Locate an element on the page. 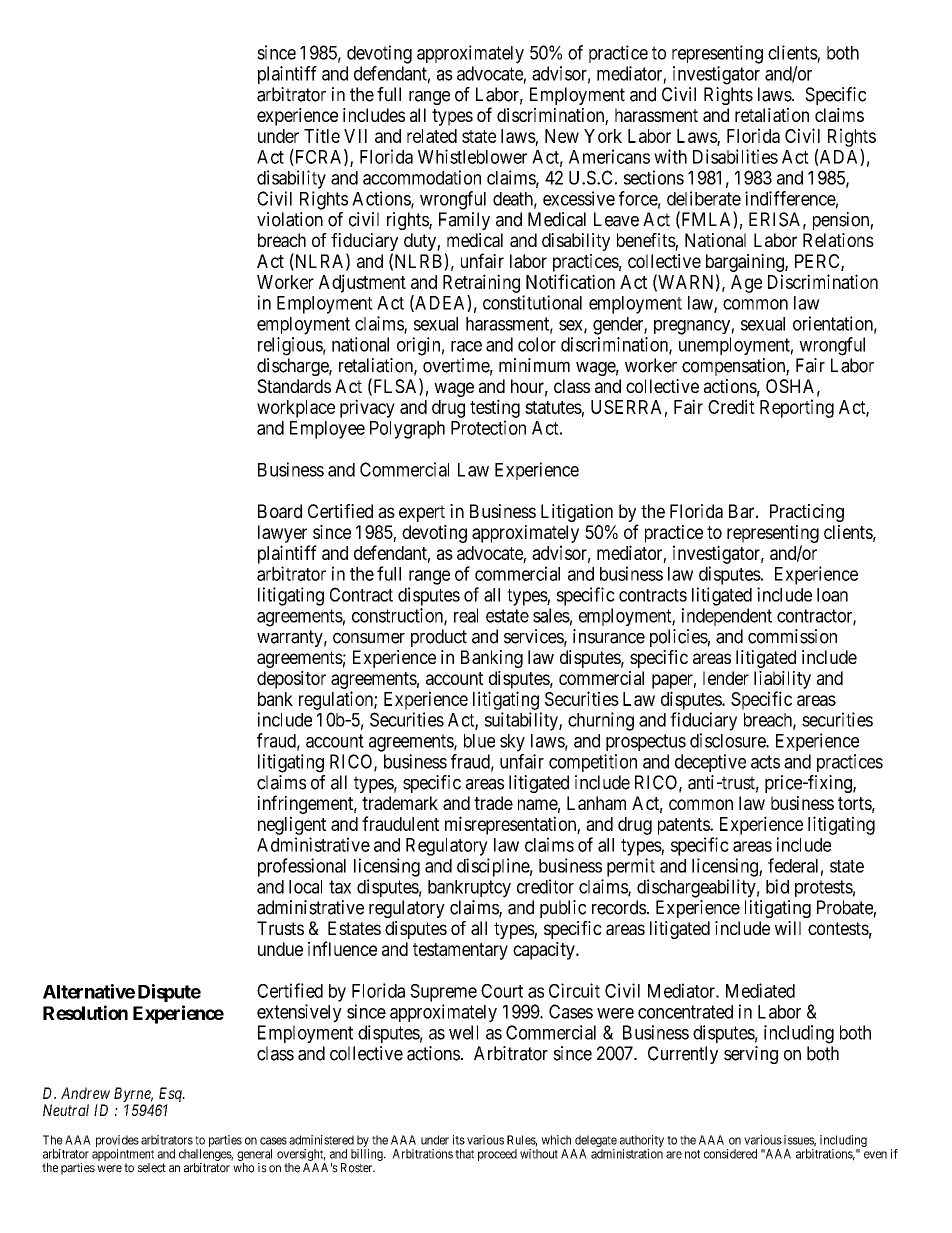  that is located at coordinates (464, 1154).
